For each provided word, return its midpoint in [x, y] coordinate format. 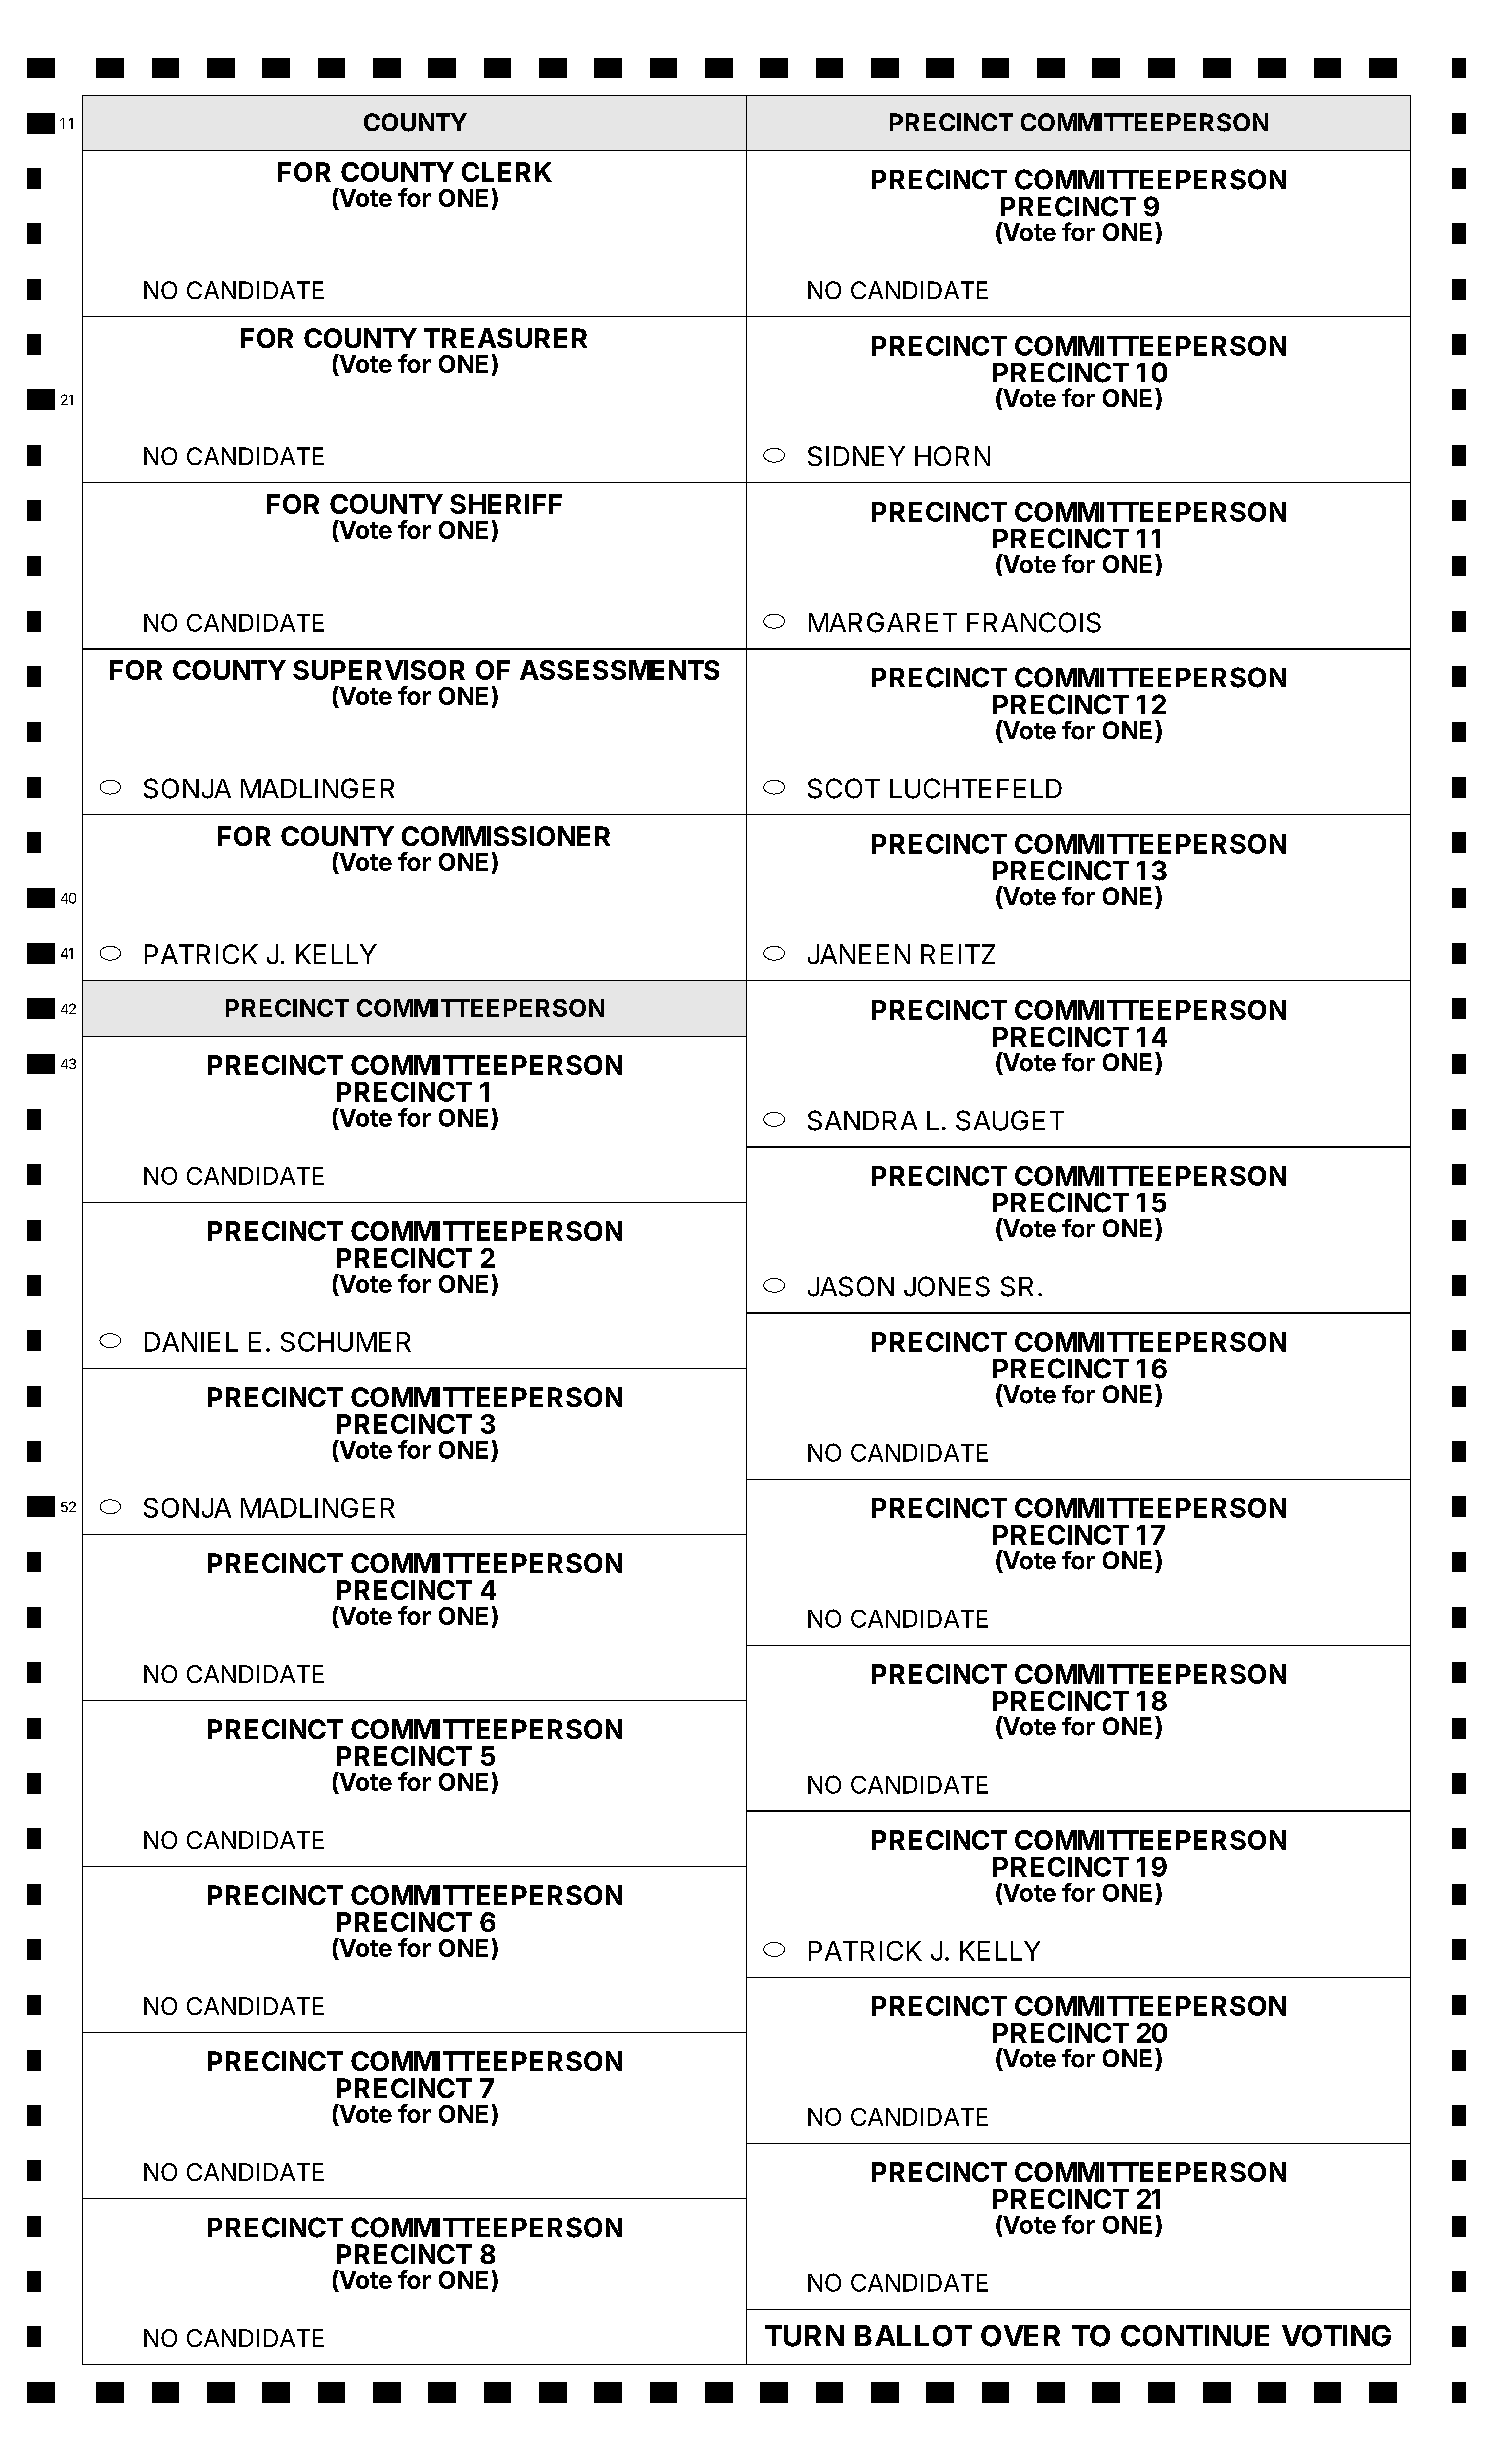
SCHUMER [346, 1342]
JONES [947, 1286]
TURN [804, 2336]
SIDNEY [856, 456]
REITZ [958, 954]
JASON [851, 1286]
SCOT [844, 788]
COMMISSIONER [506, 836]
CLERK [507, 172]
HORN [952, 456]
